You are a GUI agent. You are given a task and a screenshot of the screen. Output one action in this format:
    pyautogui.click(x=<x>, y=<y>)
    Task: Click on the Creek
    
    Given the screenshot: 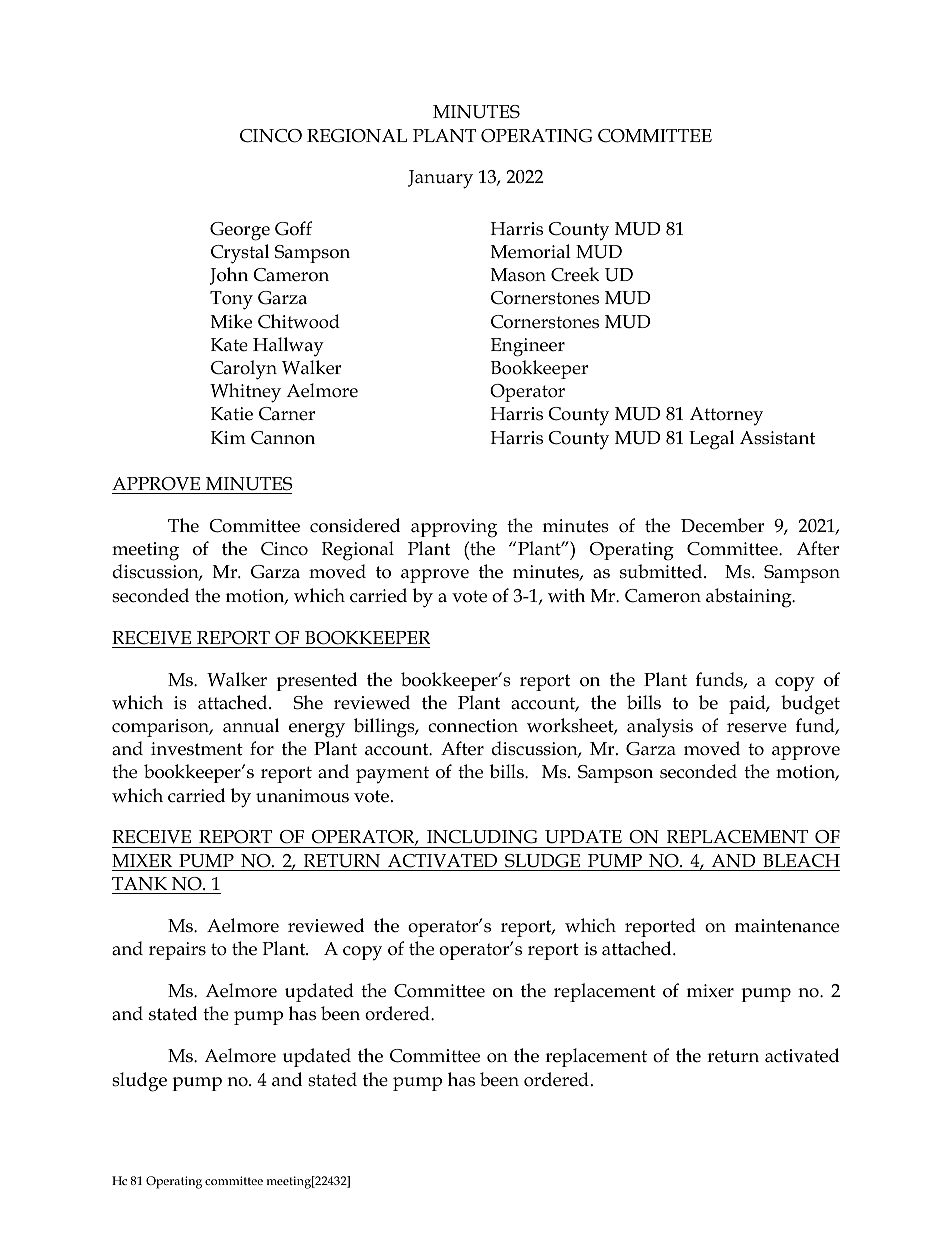 What is the action you would take?
    pyautogui.click(x=575, y=274)
